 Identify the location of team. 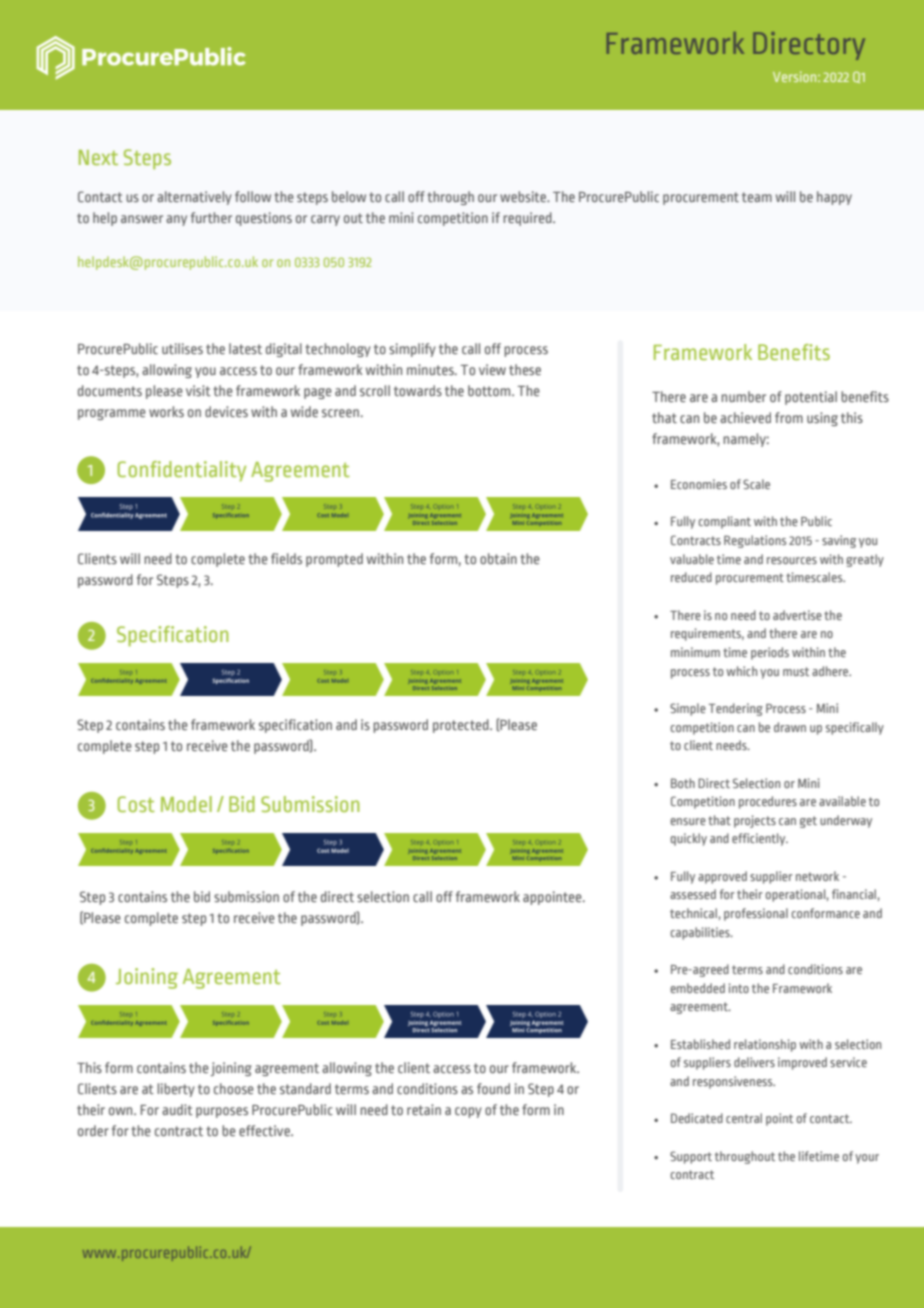
(757, 197).
